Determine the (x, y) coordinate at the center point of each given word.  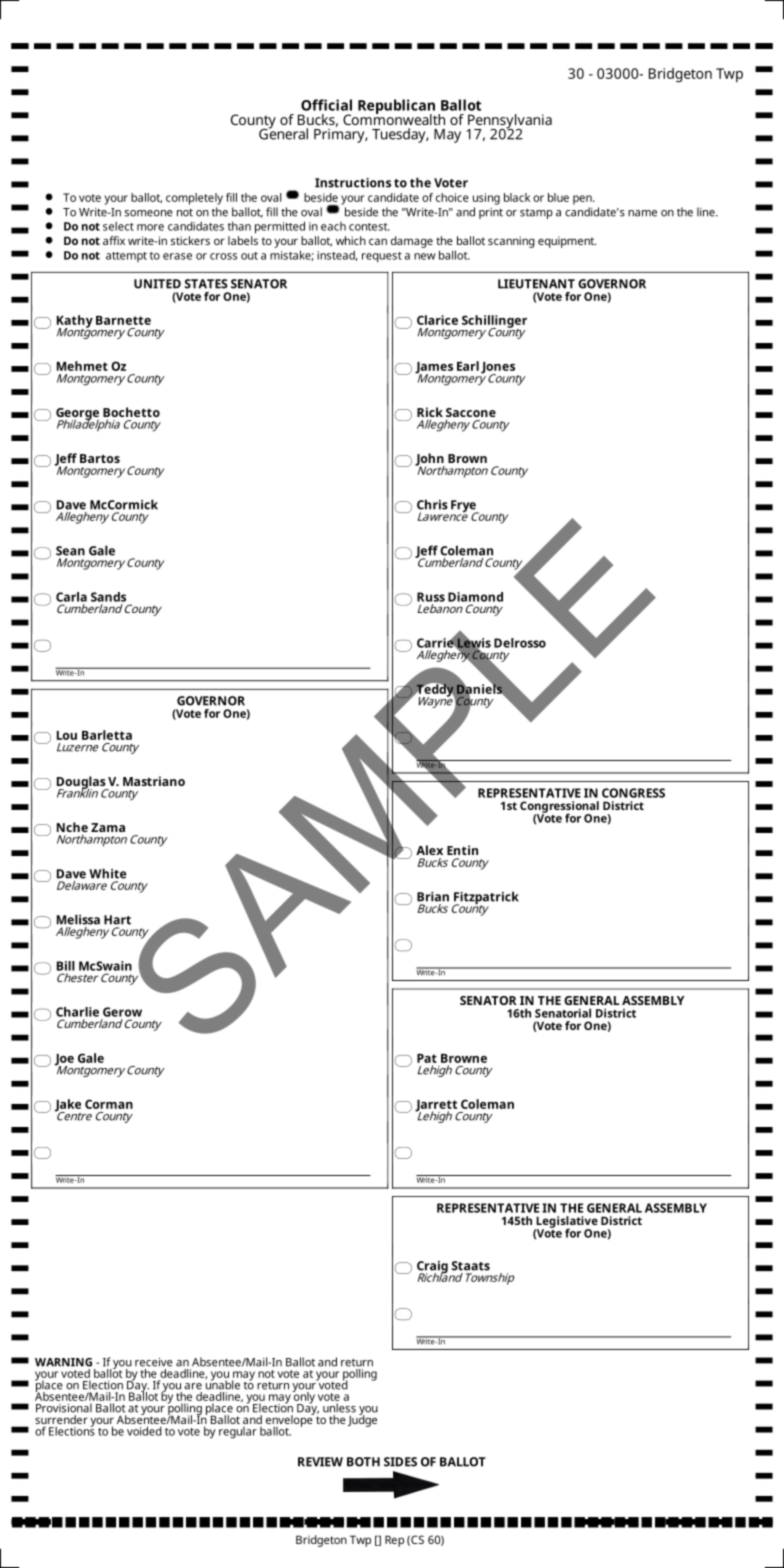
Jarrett (437, 1107)
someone (149, 213)
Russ (431, 597)
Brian (433, 897)
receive (154, 1362)
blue (558, 197)
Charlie (77, 1012)
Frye (464, 507)
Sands (108, 597)
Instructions (353, 183)
